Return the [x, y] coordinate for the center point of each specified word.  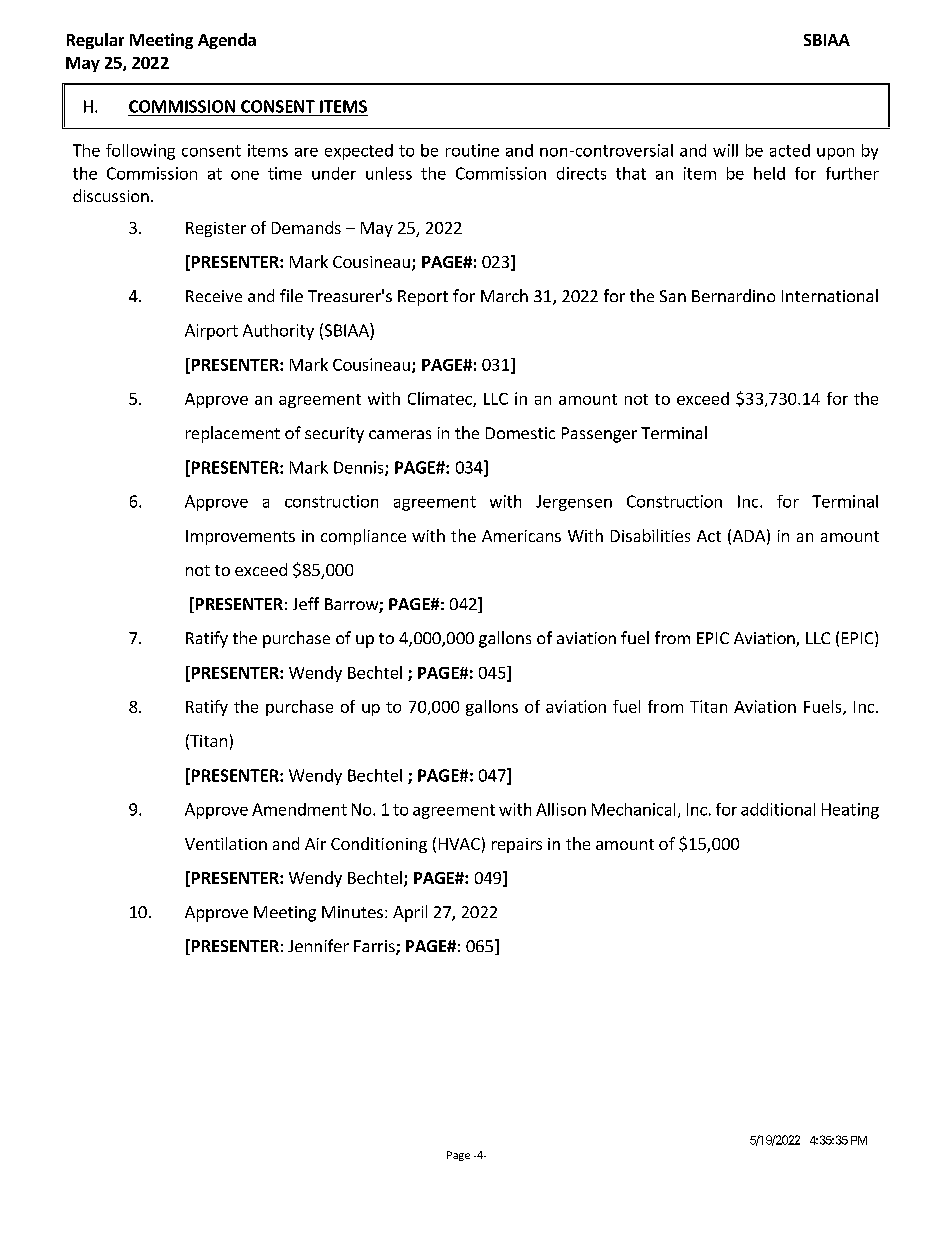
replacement [233, 434]
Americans [521, 536]
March [504, 295]
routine [472, 150]
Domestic [520, 433]
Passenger [599, 435]
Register [216, 229]
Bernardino [733, 295]
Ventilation [226, 843]
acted [790, 150]
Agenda [227, 41]
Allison [561, 809]
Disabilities [650, 535]
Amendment [299, 809]
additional [778, 809]
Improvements [240, 537]
